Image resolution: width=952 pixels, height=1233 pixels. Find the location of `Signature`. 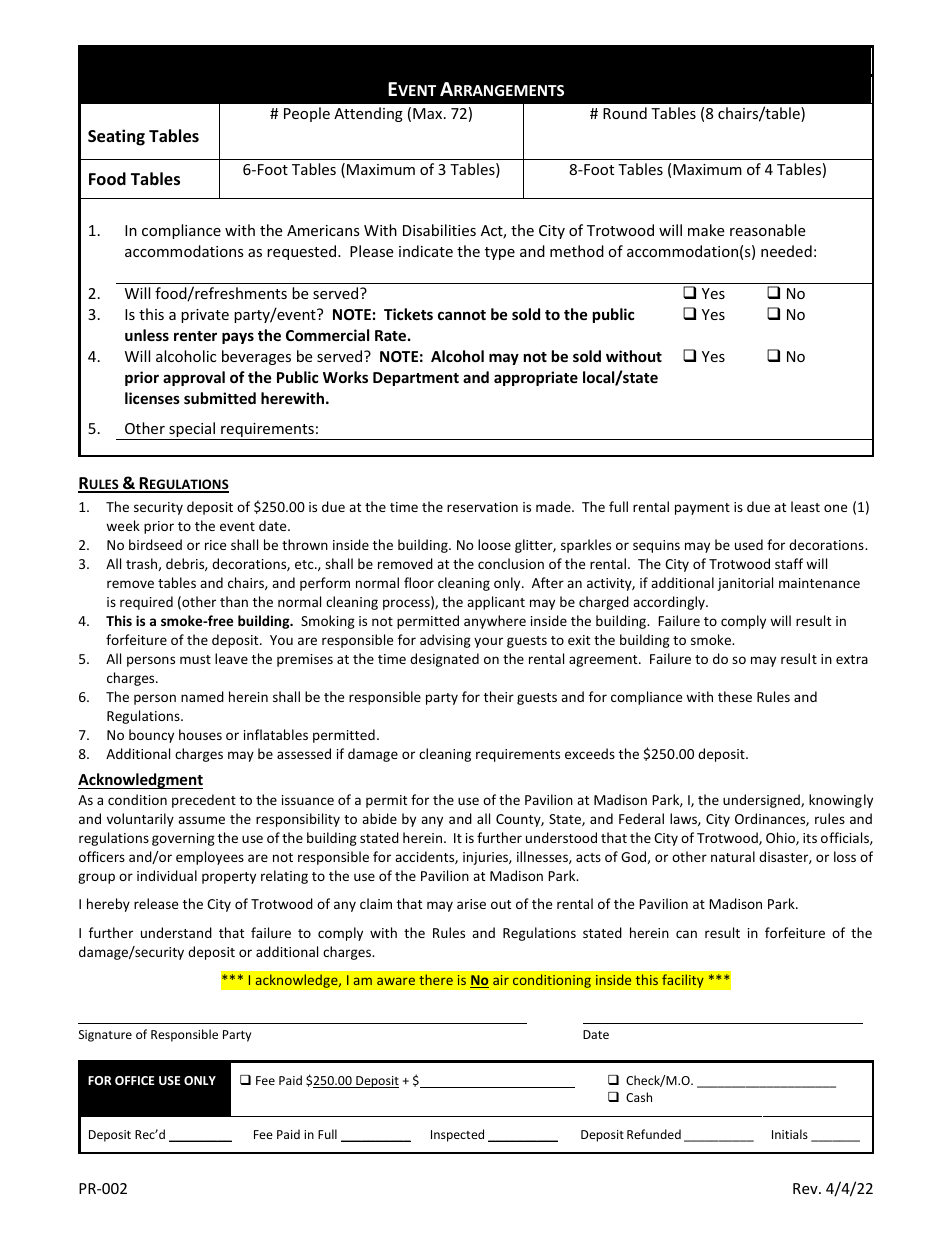

Signature is located at coordinates (105, 1036).
